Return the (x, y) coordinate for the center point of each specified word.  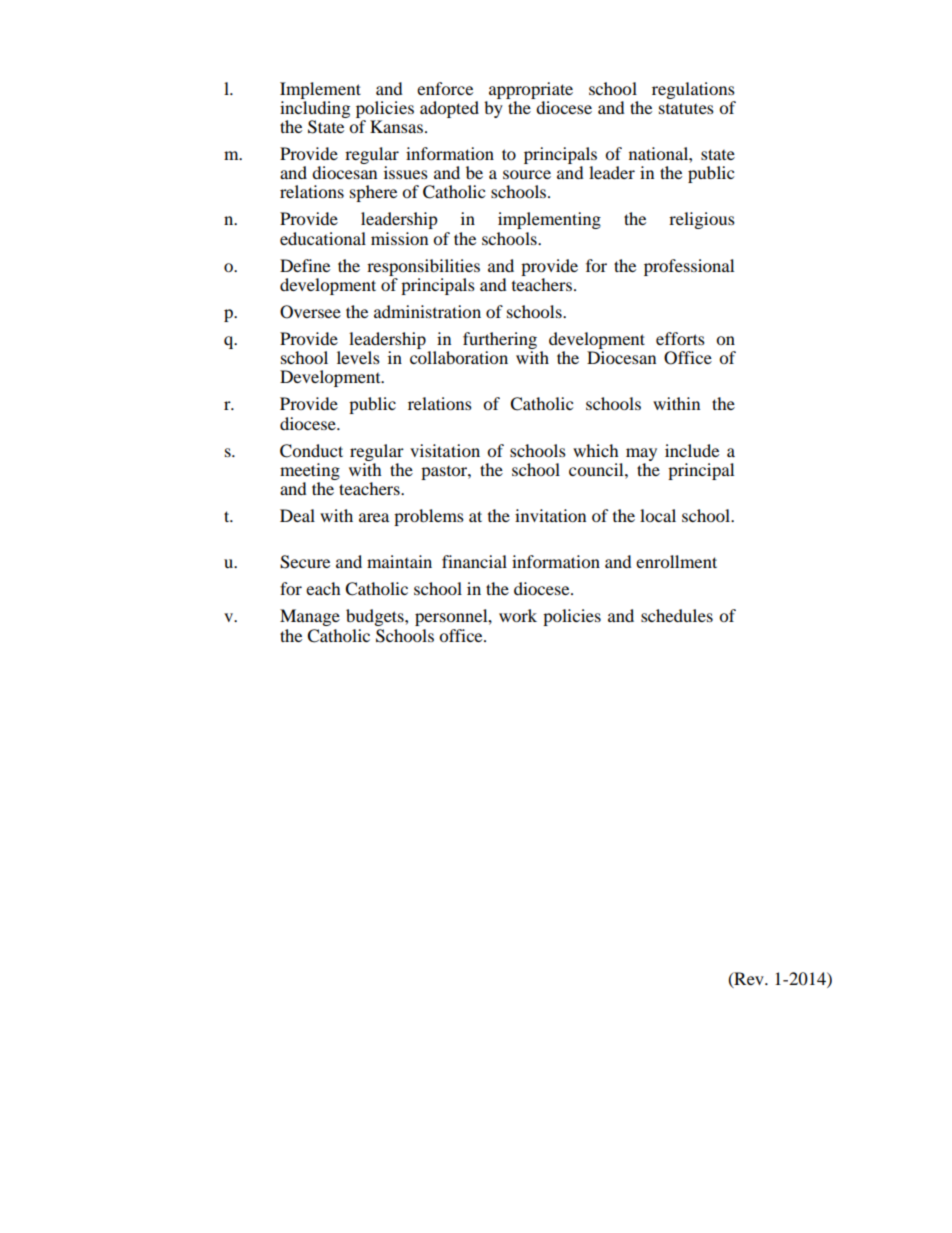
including (315, 109)
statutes (686, 108)
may (641, 454)
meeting (310, 471)
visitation (445, 450)
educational (323, 238)
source (527, 174)
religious (702, 220)
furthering (500, 340)
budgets (376, 617)
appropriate (531, 90)
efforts (680, 338)
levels (358, 357)
